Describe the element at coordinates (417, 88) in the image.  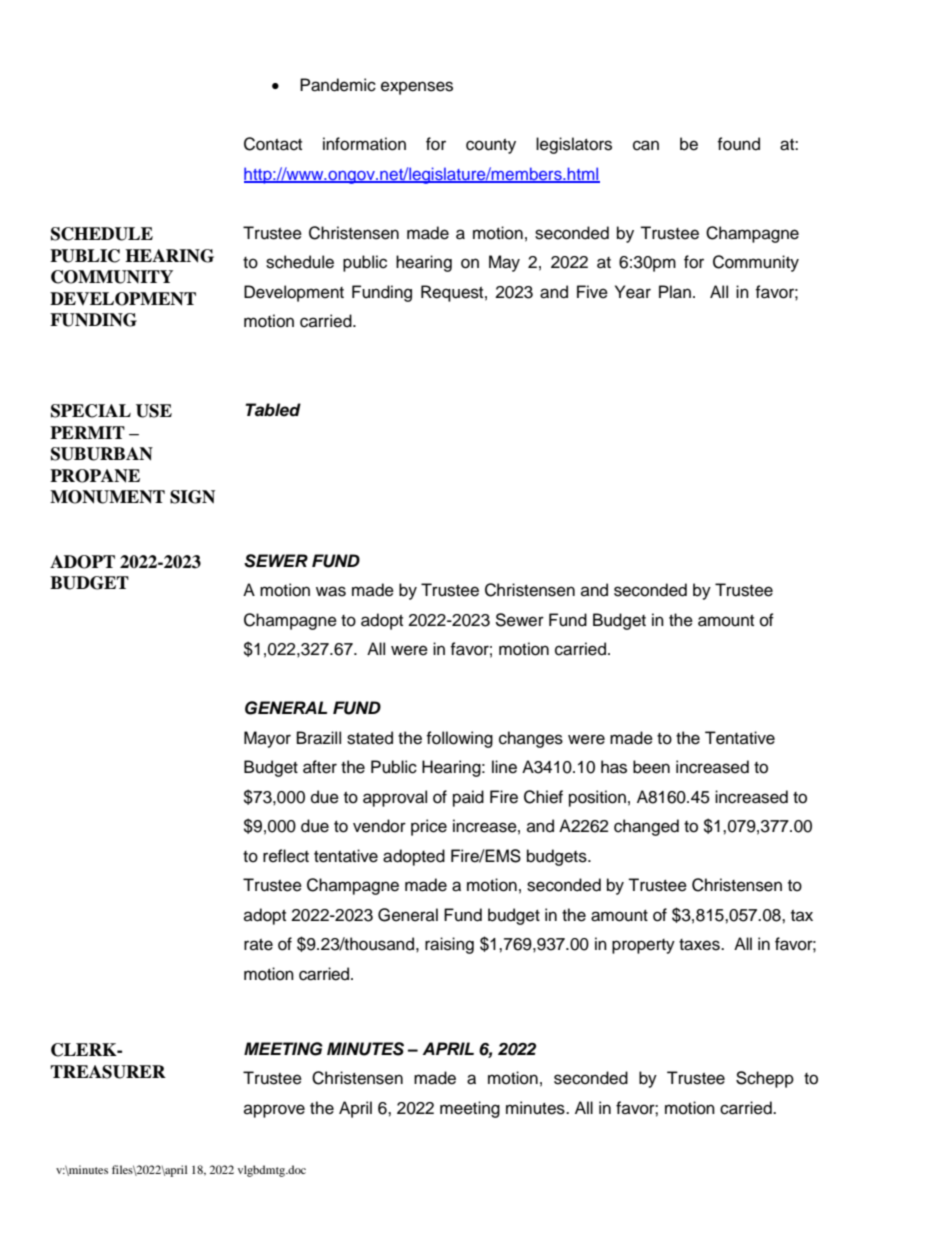
I see `expenses` at that location.
